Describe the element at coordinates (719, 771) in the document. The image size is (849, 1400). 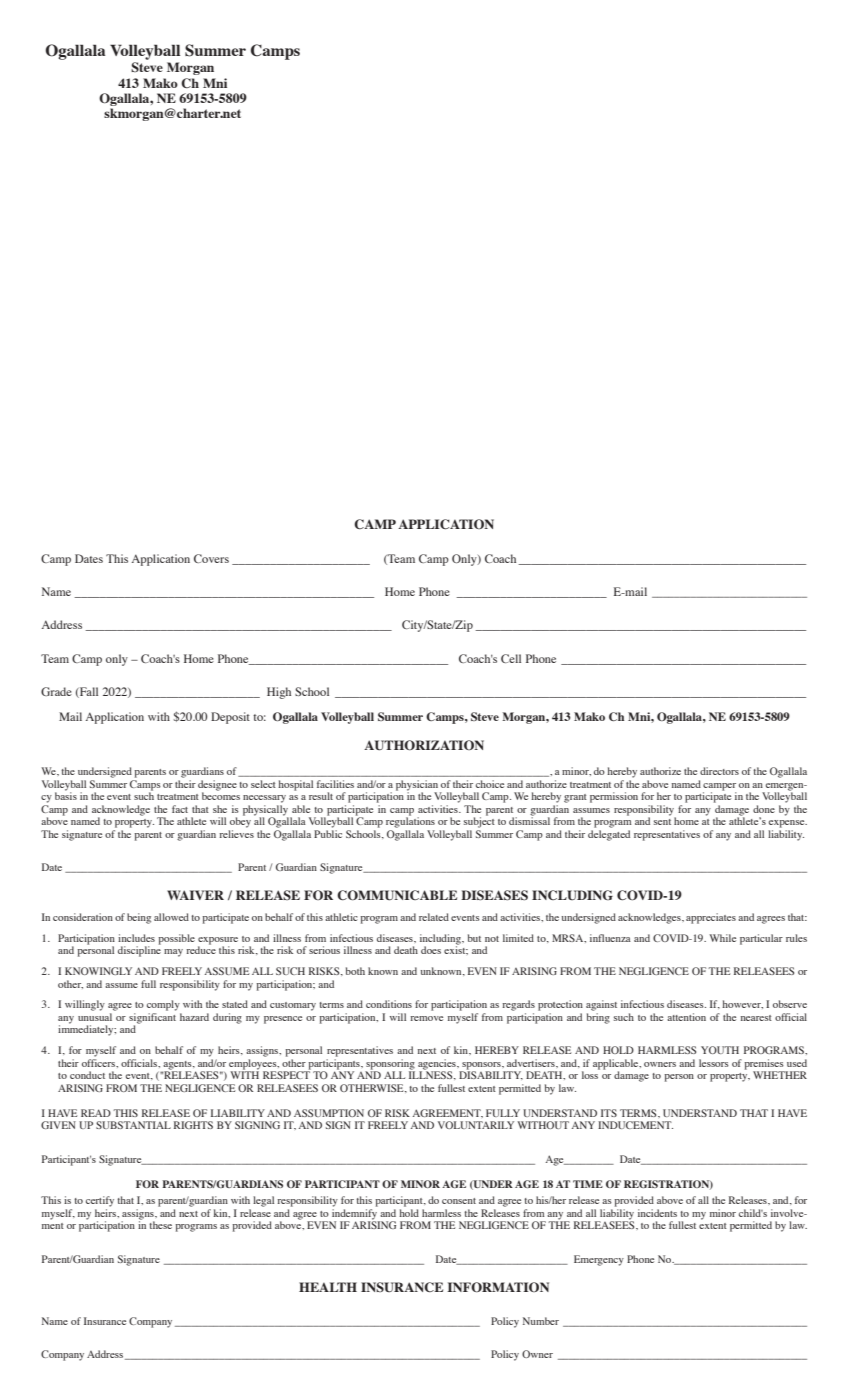
I see `directors` at that location.
